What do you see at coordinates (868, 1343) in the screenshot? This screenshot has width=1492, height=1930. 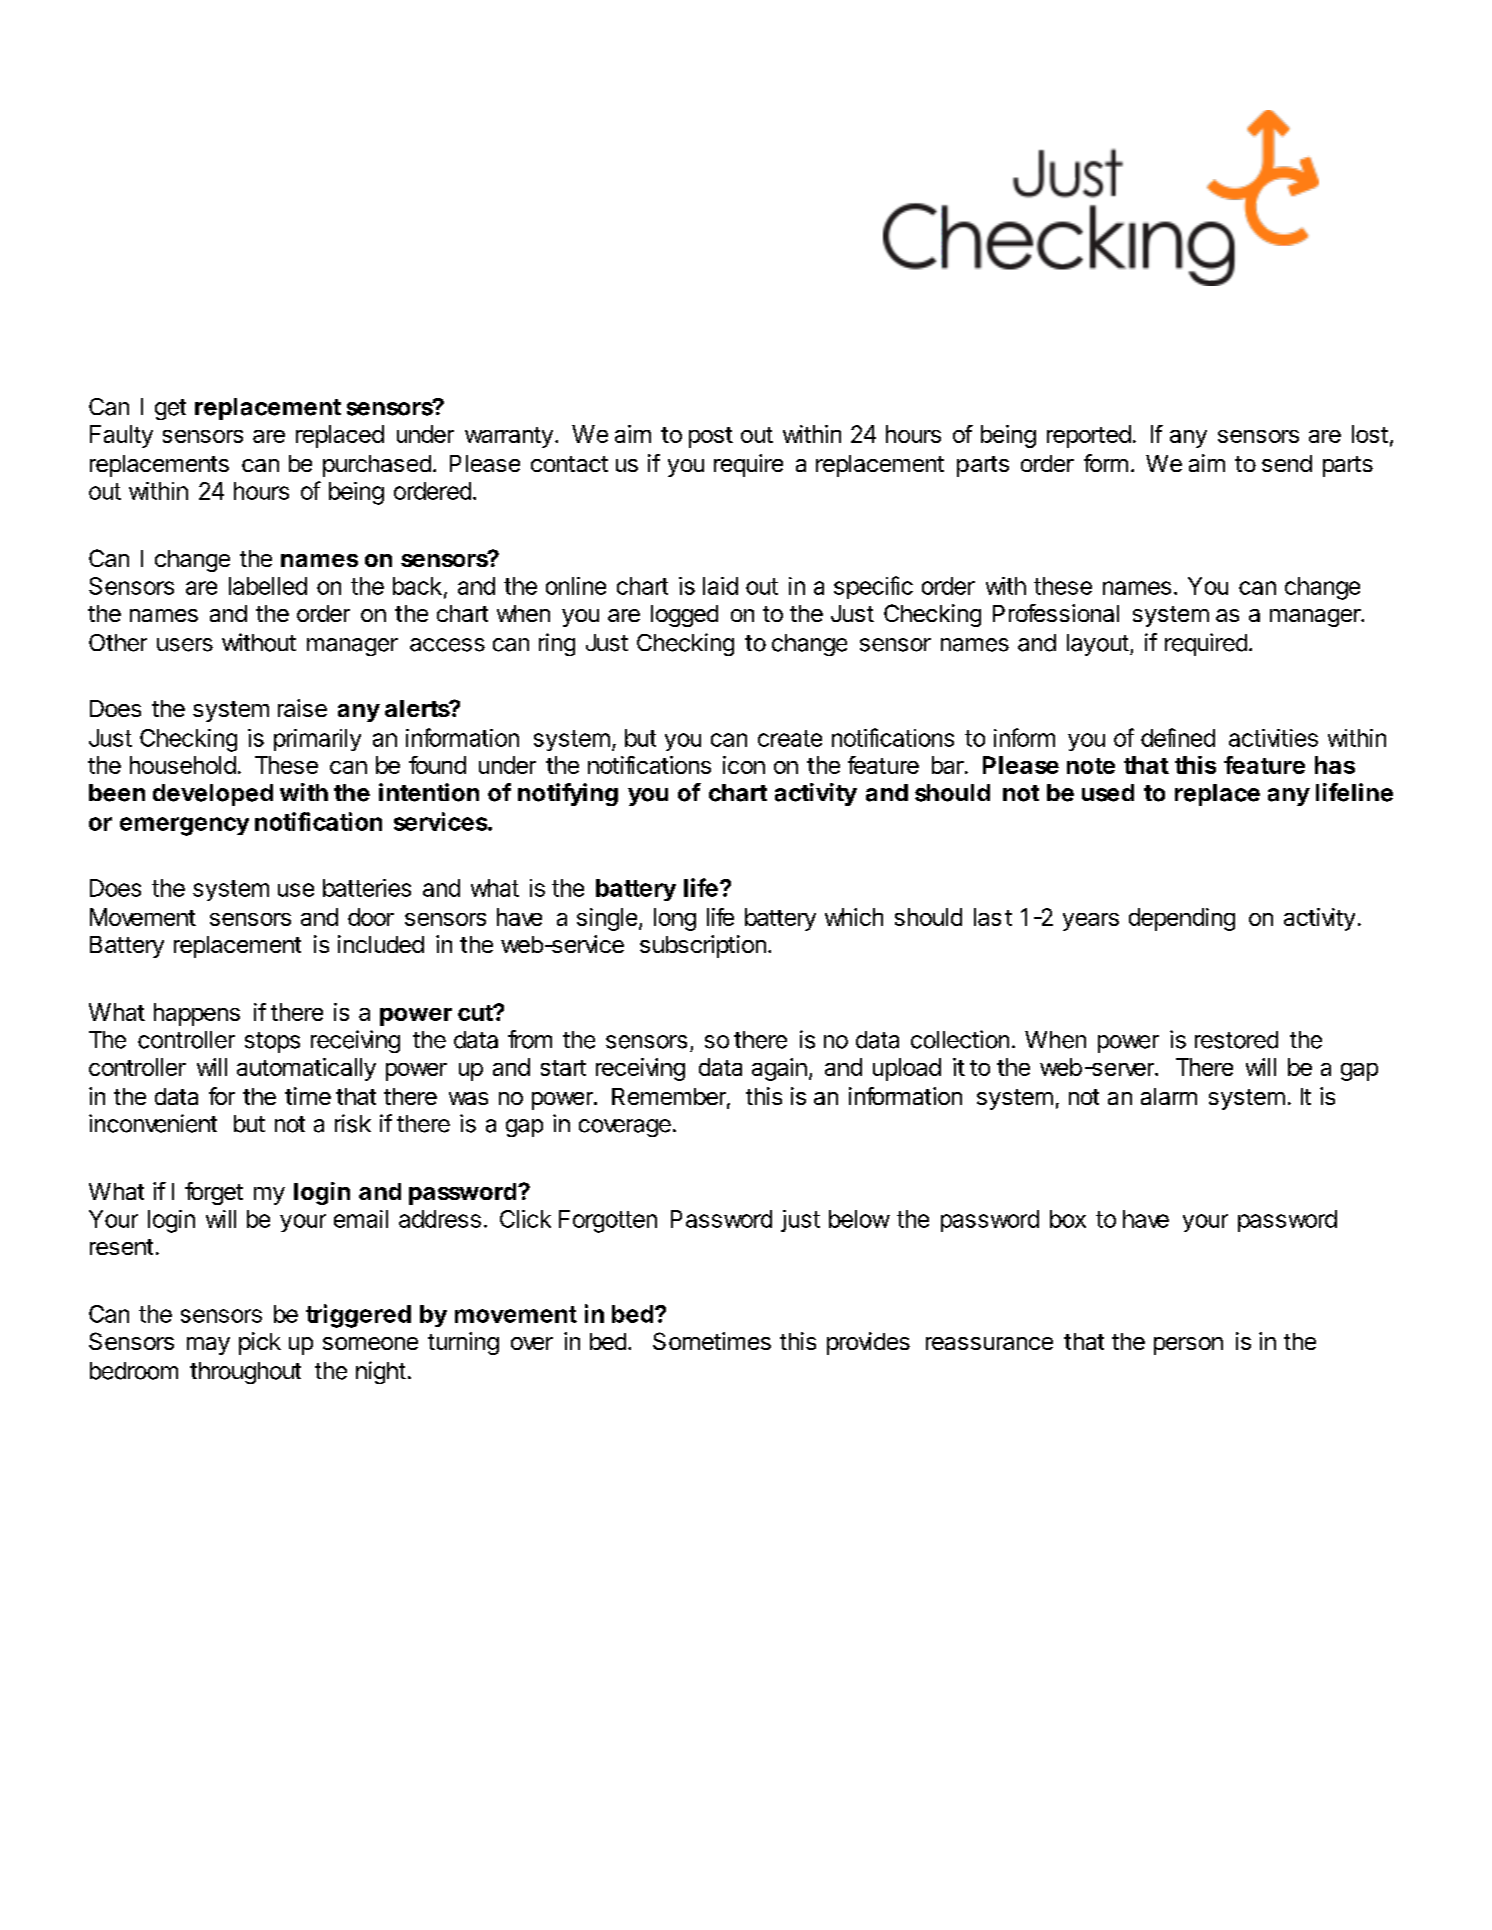 I see `provides` at bounding box center [868, 1343].
